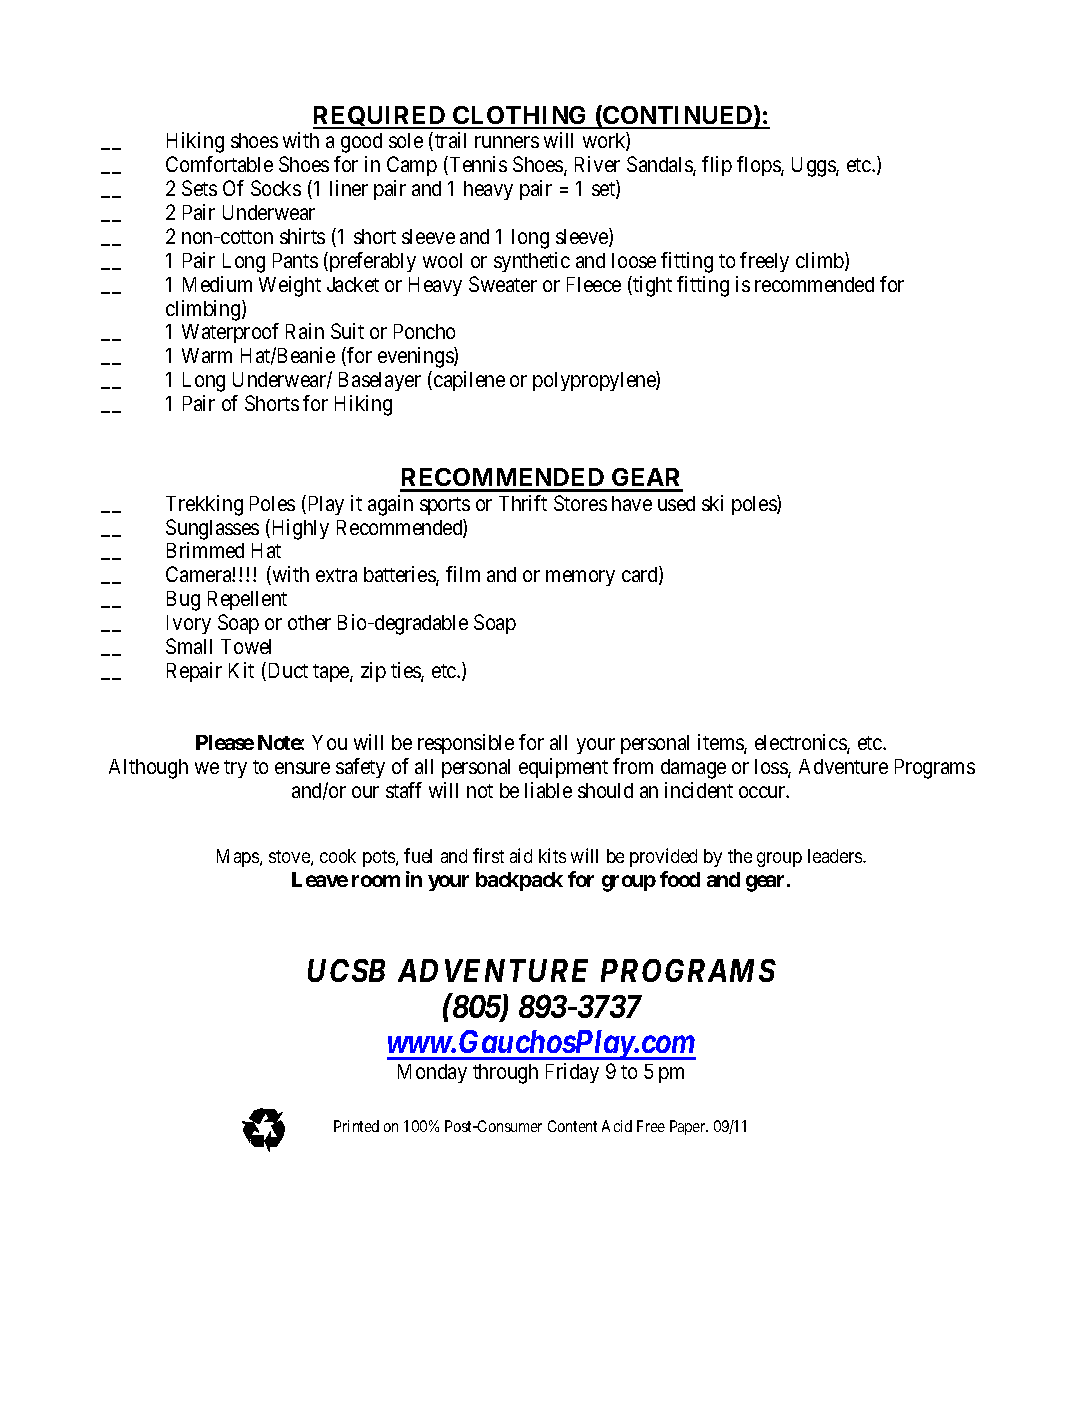  What do you see at coordinates (523, 503) in the screenshot?
I see `Thrift` at bounding box center [523, 503].
